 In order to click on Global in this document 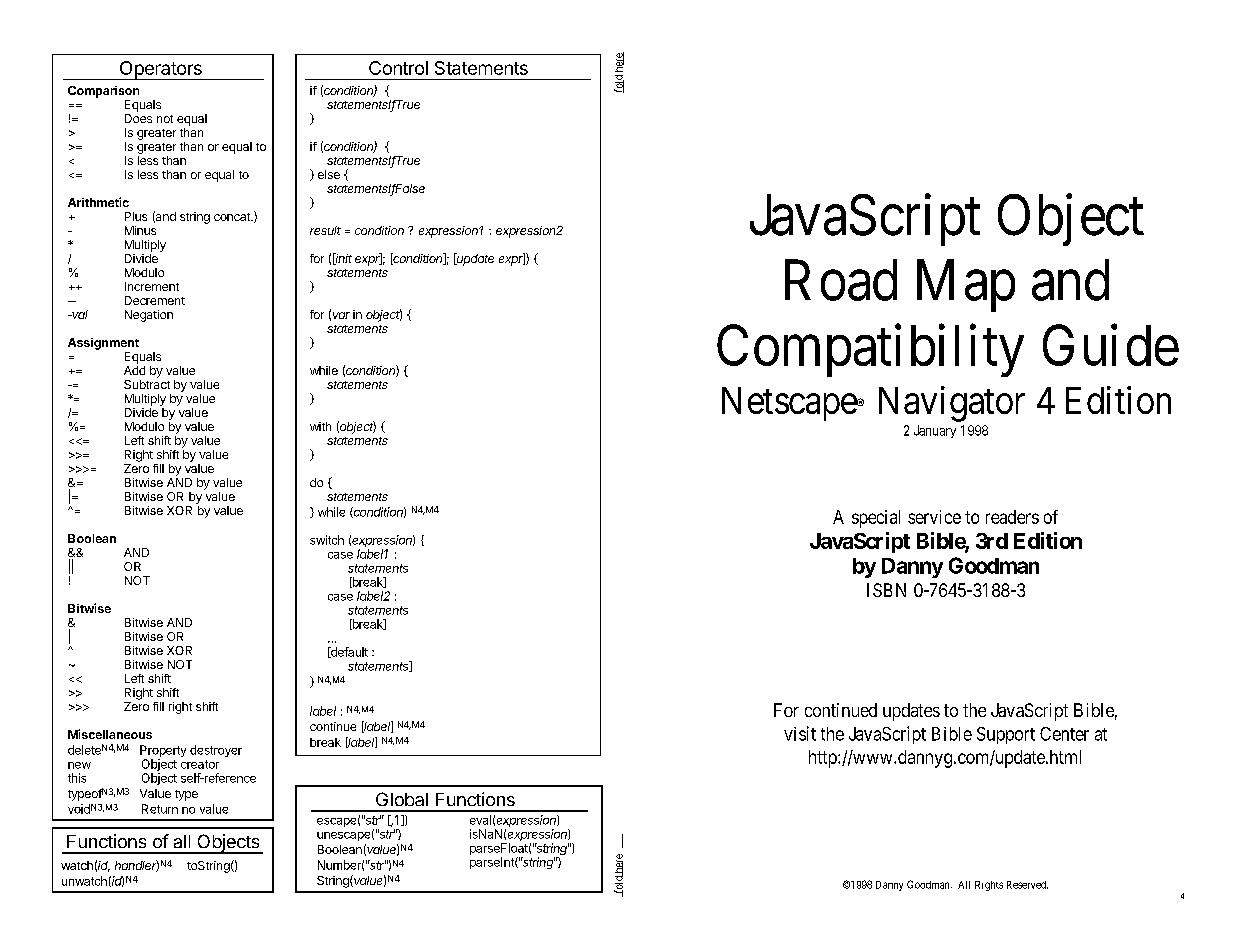, I will do `click(402, 799)`.
